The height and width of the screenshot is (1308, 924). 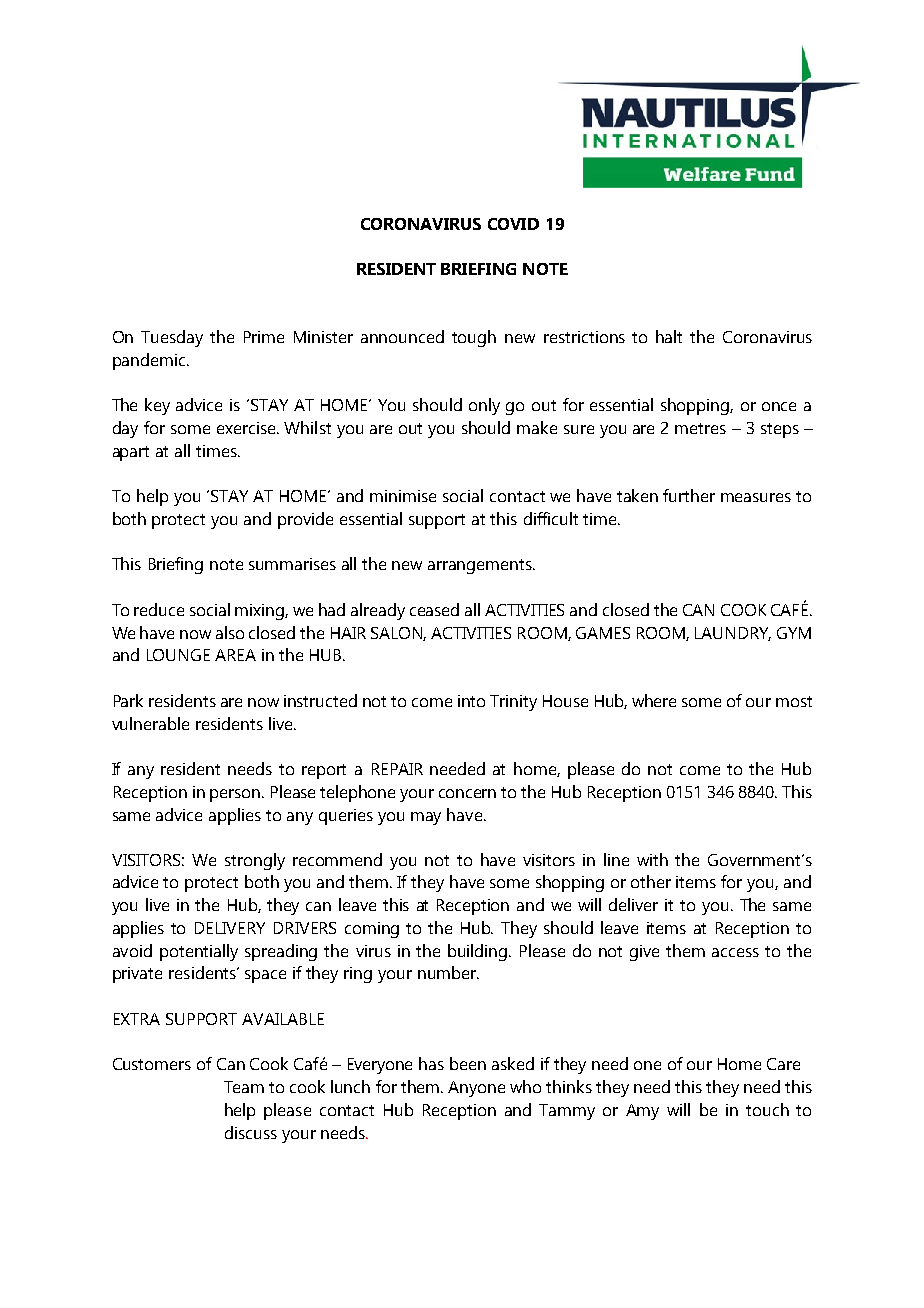 What do you see at coordinates (481, 566) in the screenshot?
I see `arrangements` at bounding box center [481, 566].
